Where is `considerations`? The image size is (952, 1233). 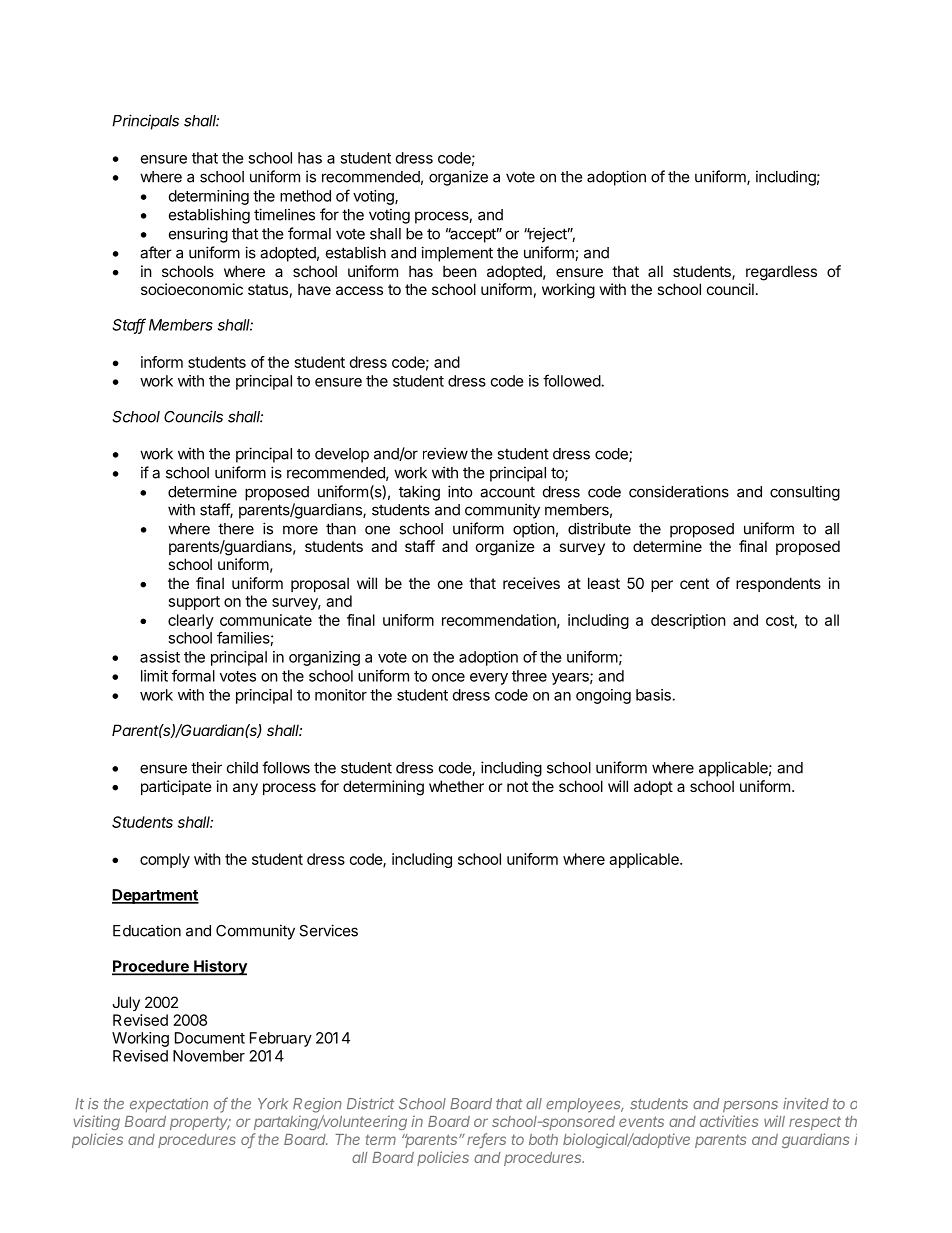
considerations is located at coordinates (679, 491).
